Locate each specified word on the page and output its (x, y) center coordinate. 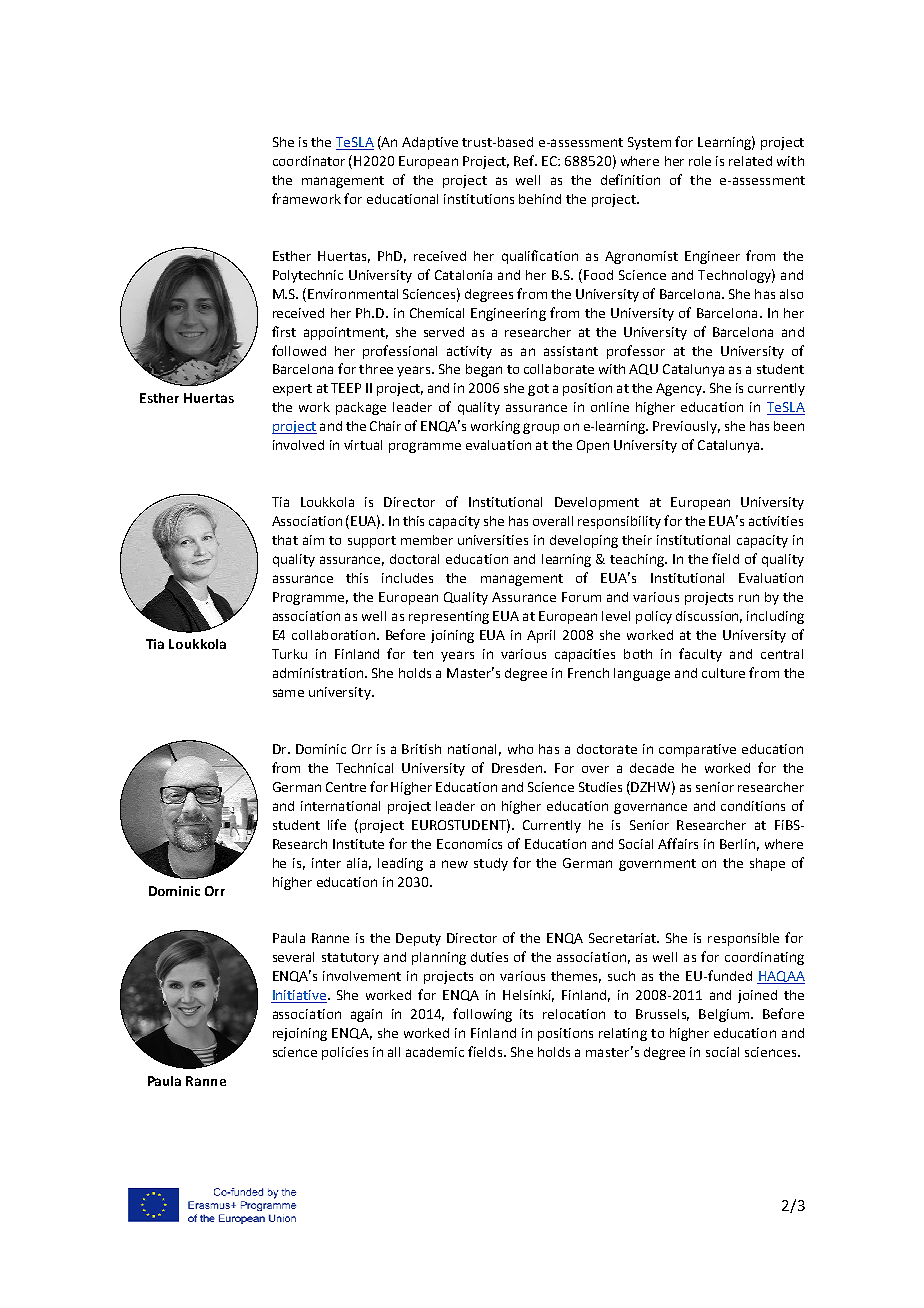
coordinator (309, 161)
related (750, 161)
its (526, 1014)
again (366, 1015)
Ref (525, 160)
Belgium (725, 1015)
